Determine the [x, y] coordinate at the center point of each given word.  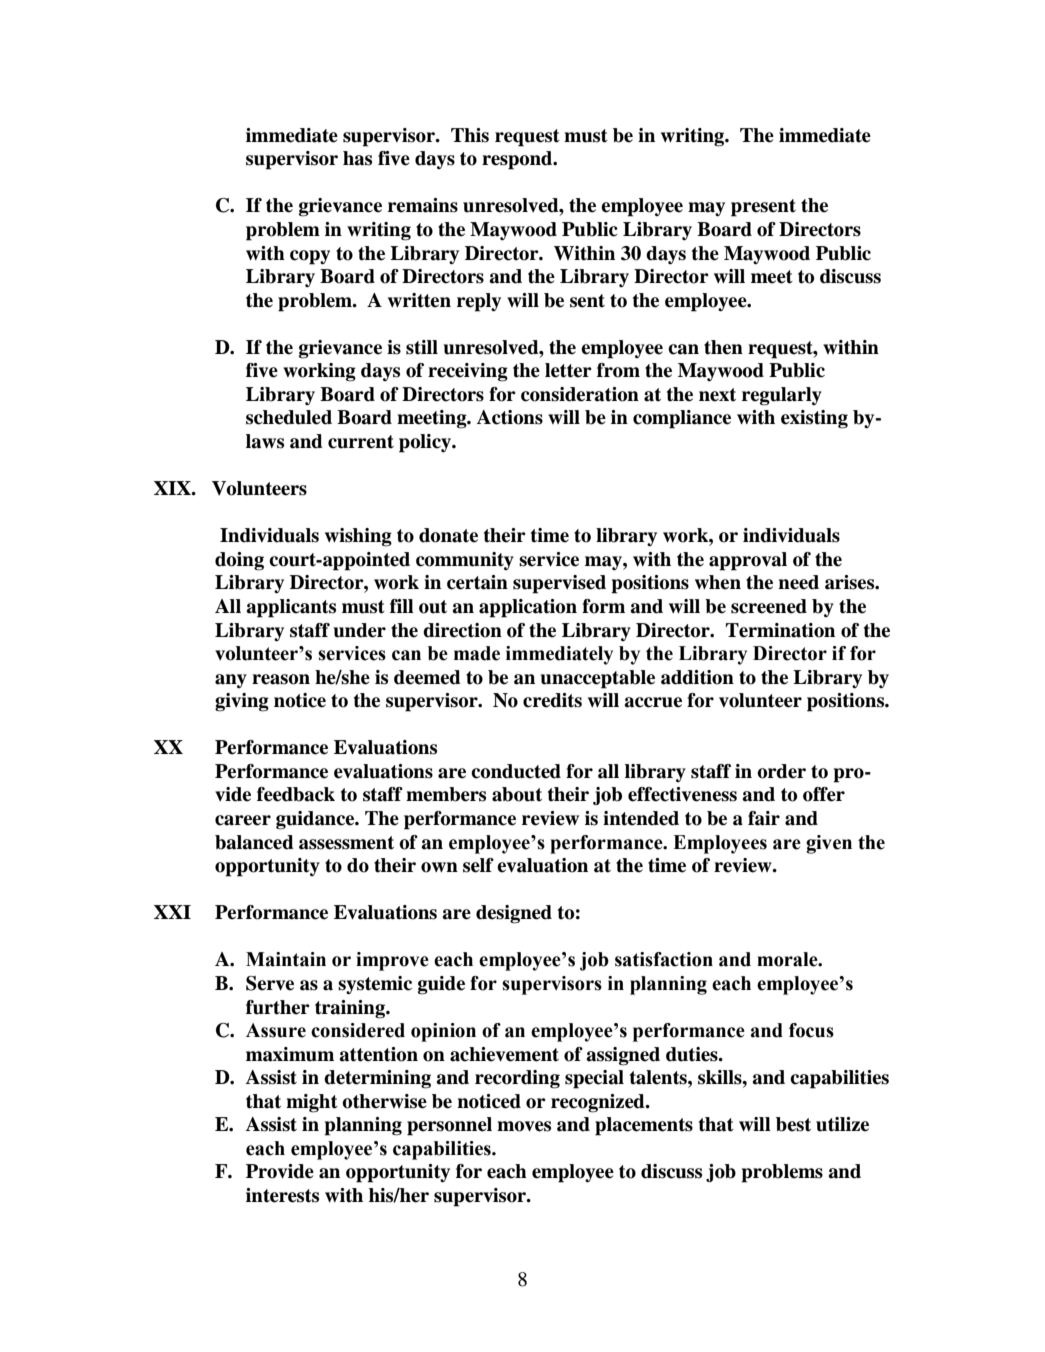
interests [282, 1195]
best [793, 1124]
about [517, 794]
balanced [254, 842]
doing [239, 561]
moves [524, 1126]
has [357, 158]
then [723, 347]
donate [448, 535]
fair [764, 818]
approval [748, 561]
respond [518, 160]
